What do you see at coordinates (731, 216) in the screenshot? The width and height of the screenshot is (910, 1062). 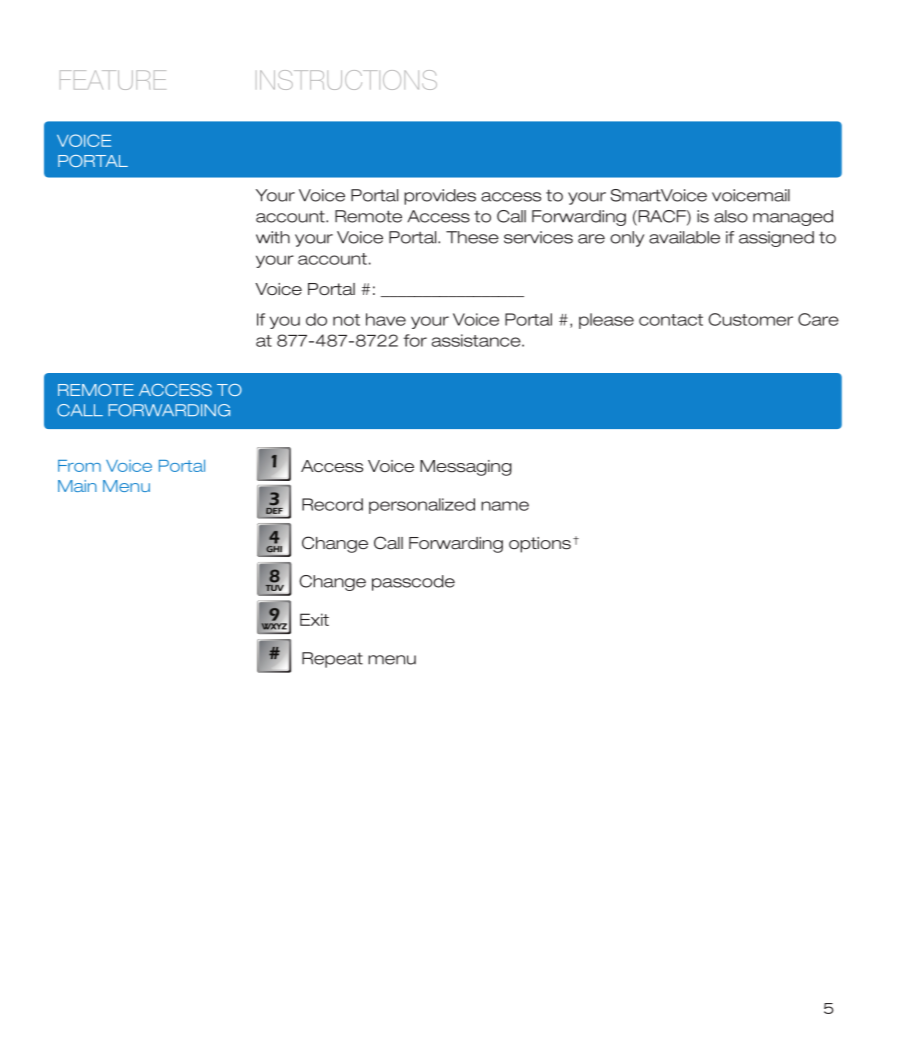 I see `also` at bounding box center [731, 216].
